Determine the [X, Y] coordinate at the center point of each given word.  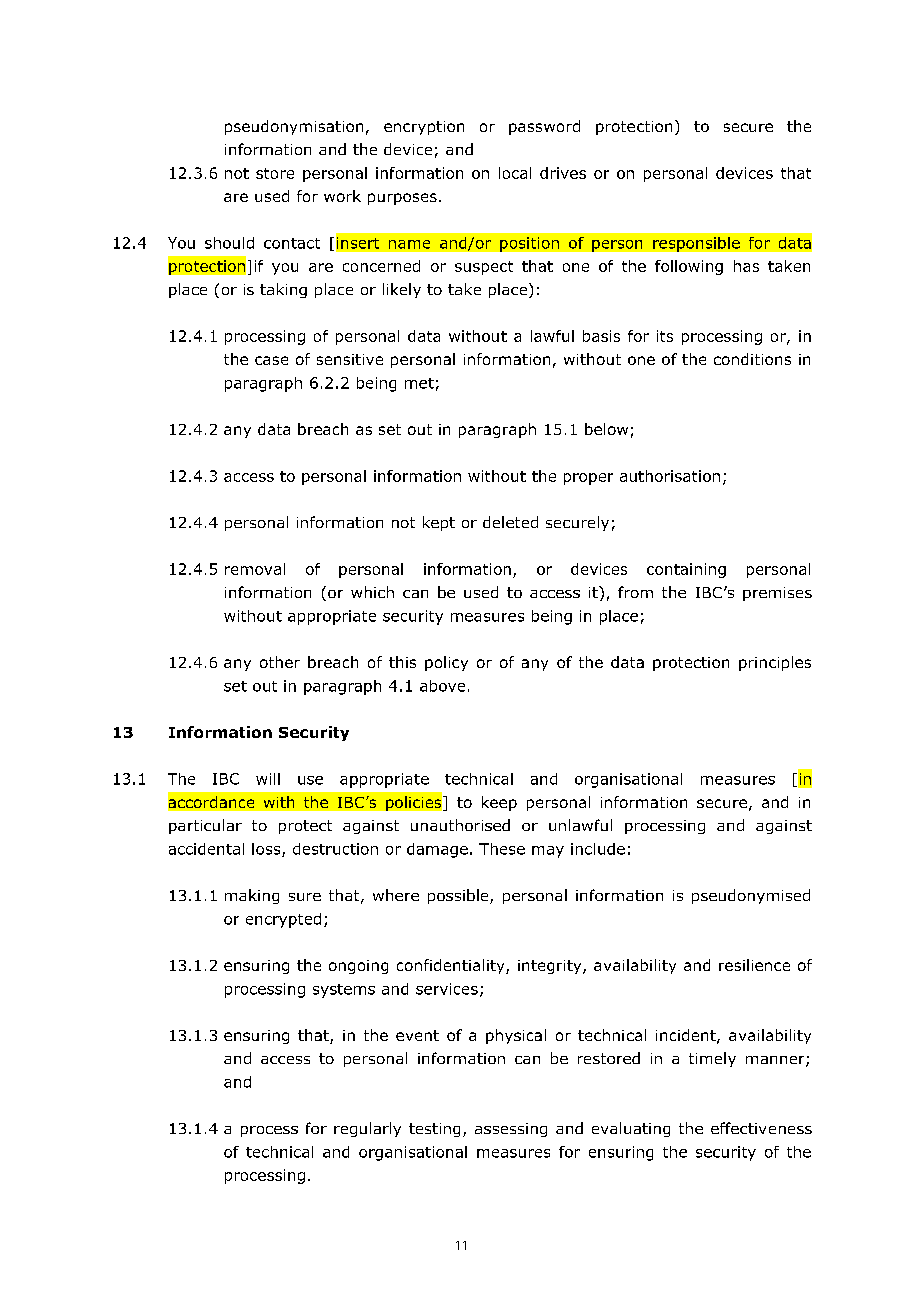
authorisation [670, 476]
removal [255, 569]
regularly [367, 1129]
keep [499, 803]
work [342, 196]
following [689, 267]
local [515, 173]
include [598, 849]
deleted [510, 522]
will [268, 779]
